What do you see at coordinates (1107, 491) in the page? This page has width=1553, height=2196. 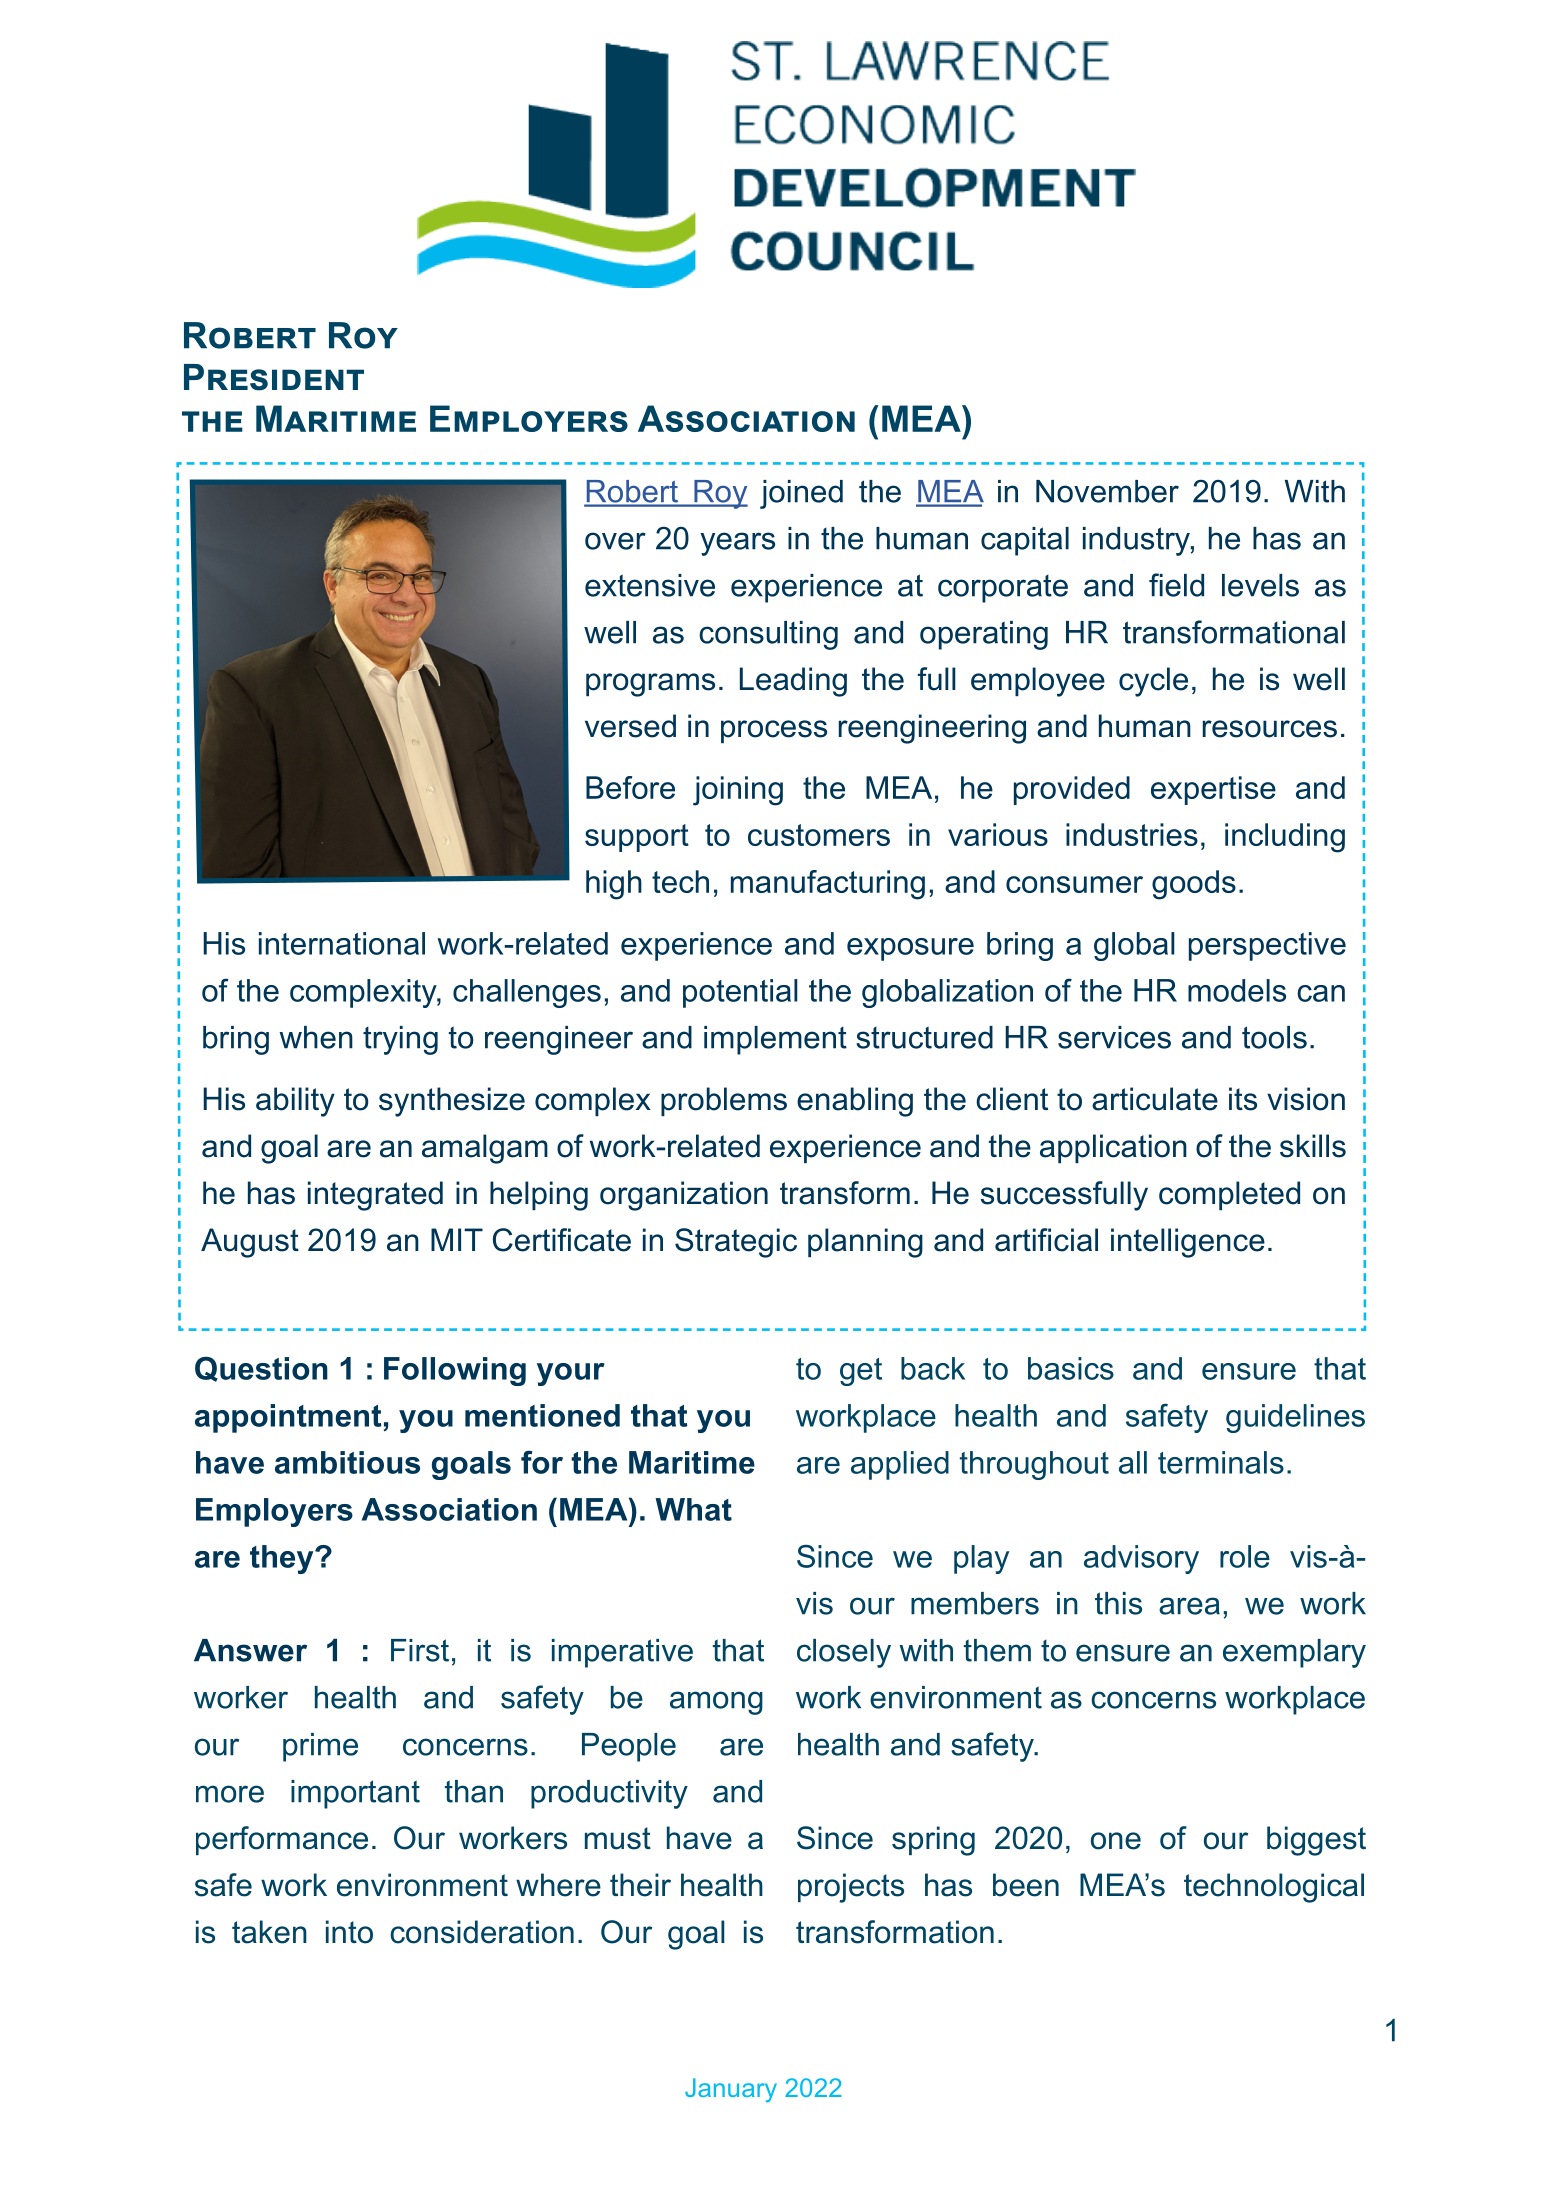 I see `November` at bounding box center [1107, 491].
